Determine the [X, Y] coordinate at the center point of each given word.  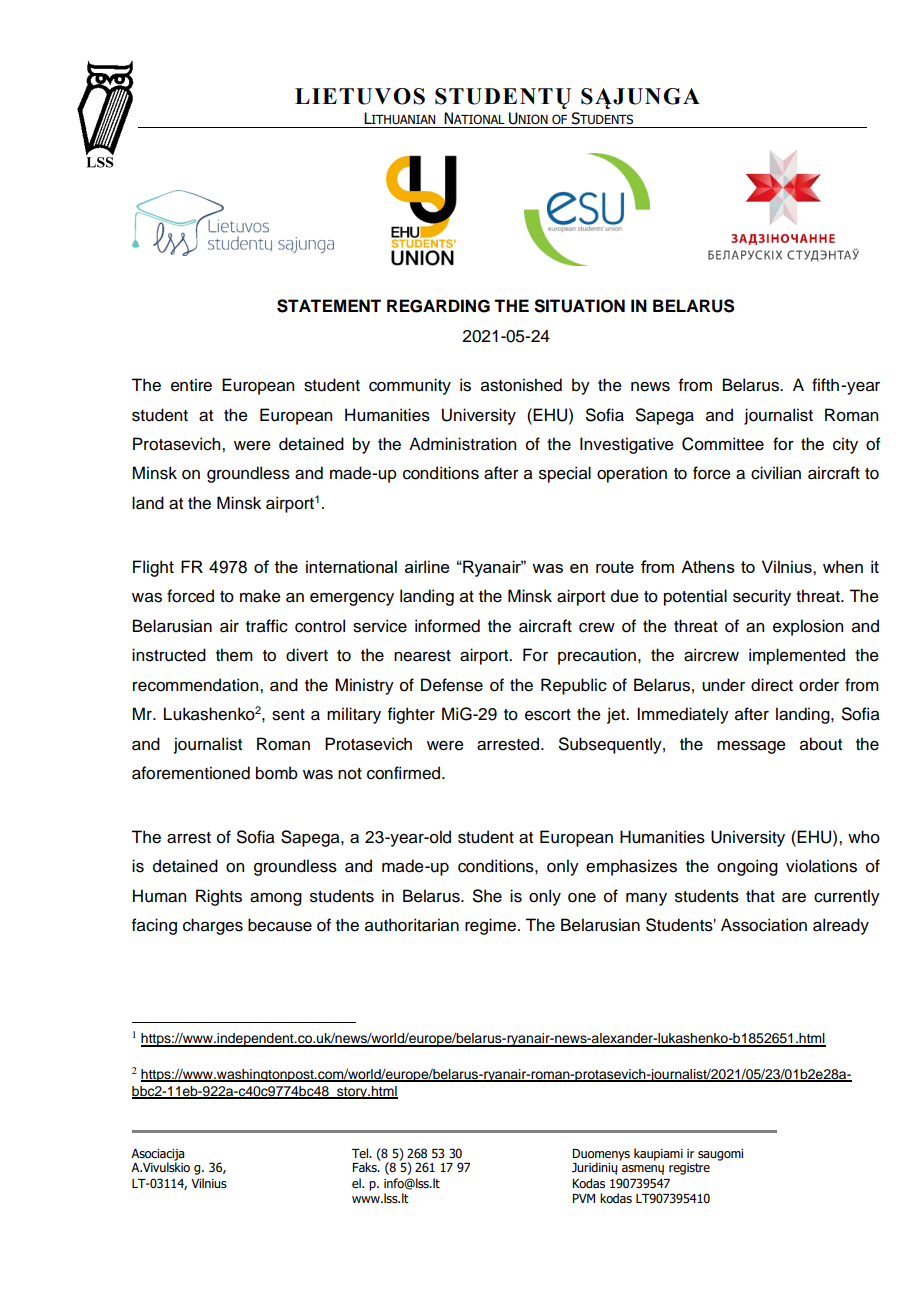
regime [490, 926]
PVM [583, 1198]
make [260, 596]
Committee [723, 444]
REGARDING [438, 306]
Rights [219, 897]
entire [191, 385]
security [762, 597]
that [760, 896]
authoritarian [412, 925]
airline [427, 566]
